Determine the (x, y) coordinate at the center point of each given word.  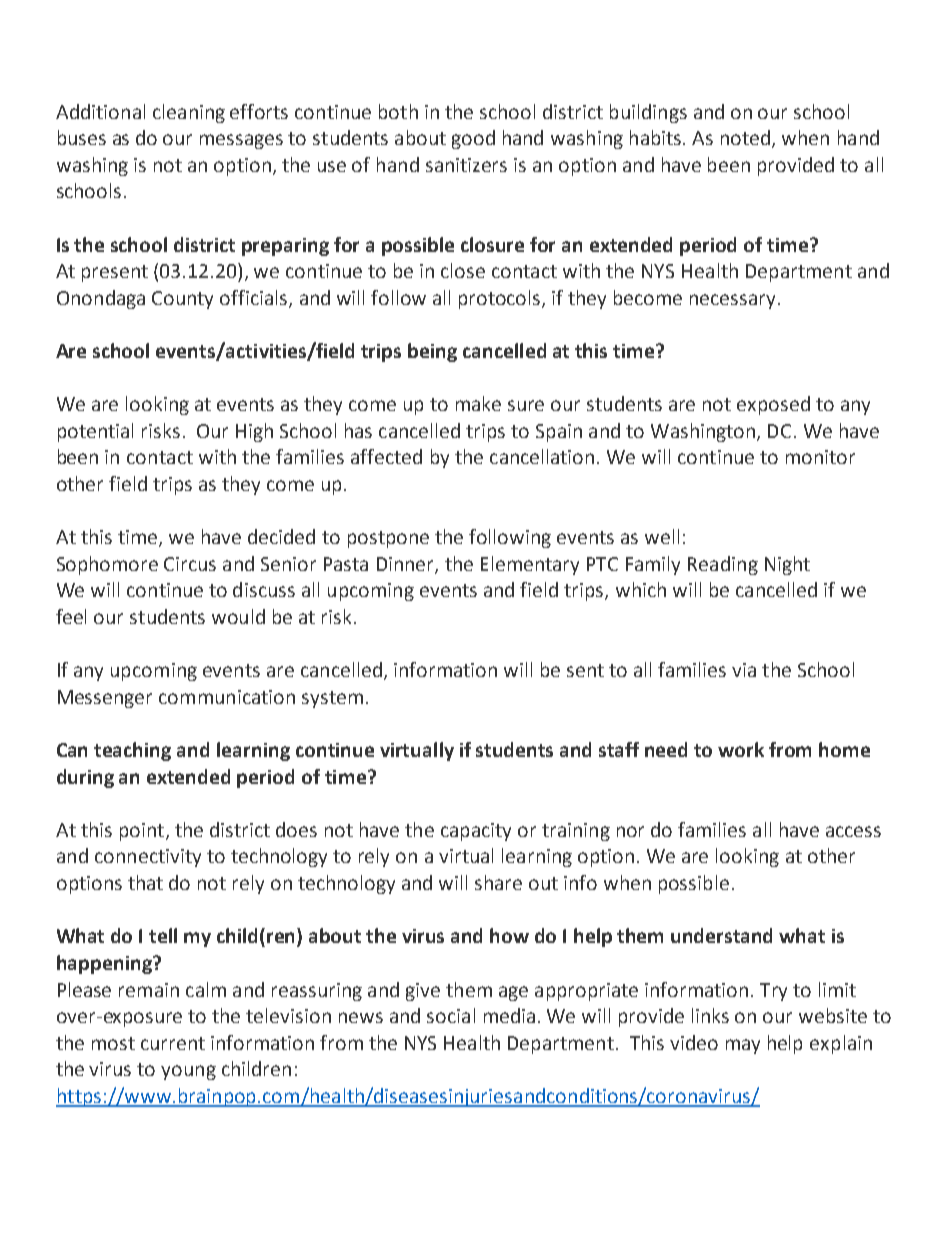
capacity (476, 832)
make (478, 403)
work (741, 749)
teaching (132, 751)
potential (95, 432)
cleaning (189, 113)
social (451, 1015)
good (473, 139)
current (173, 1043)
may (743, 1046)
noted (745, 137)
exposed (773, 405)
